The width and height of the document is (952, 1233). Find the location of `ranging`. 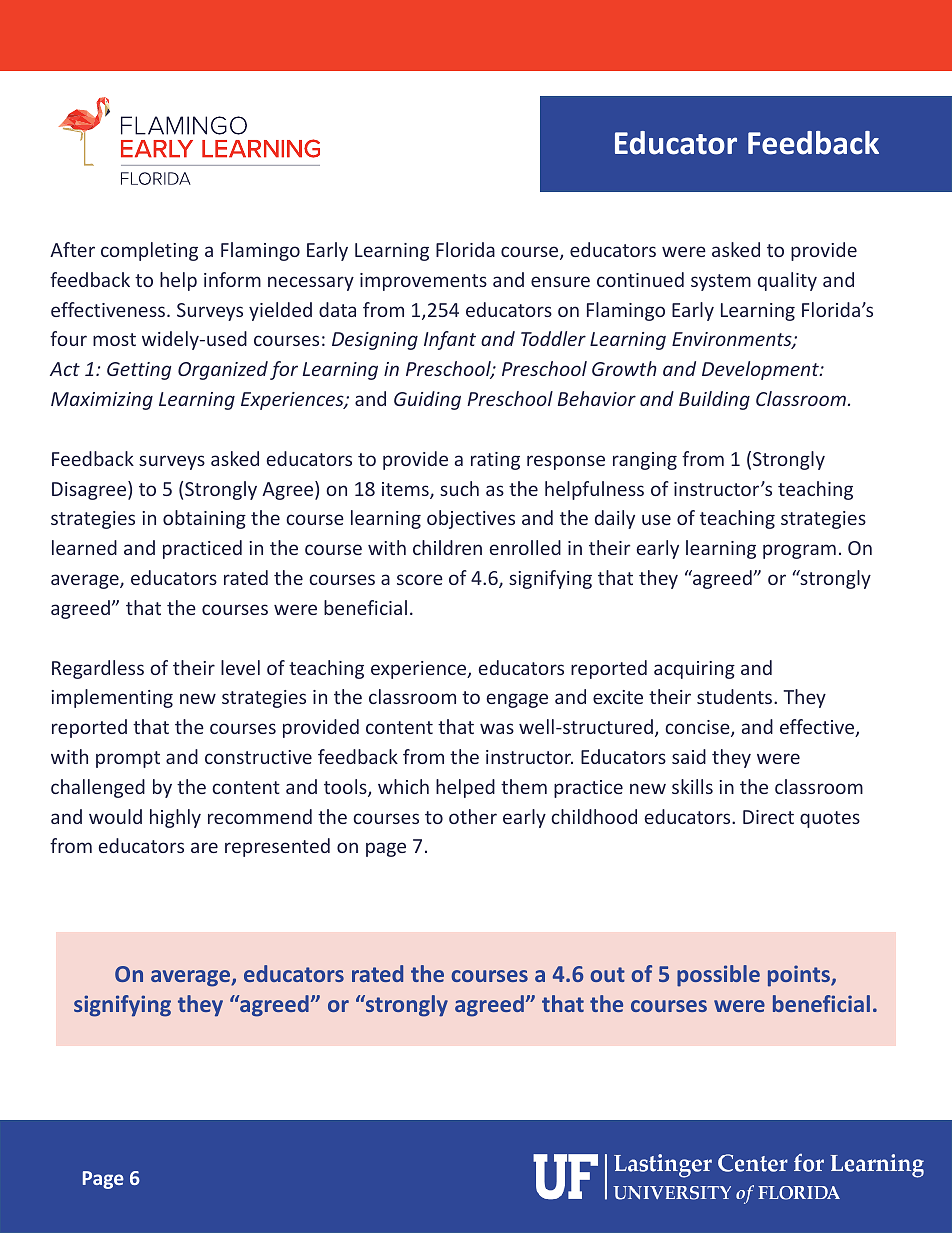

ranging is located at coordinates (645, 461).
